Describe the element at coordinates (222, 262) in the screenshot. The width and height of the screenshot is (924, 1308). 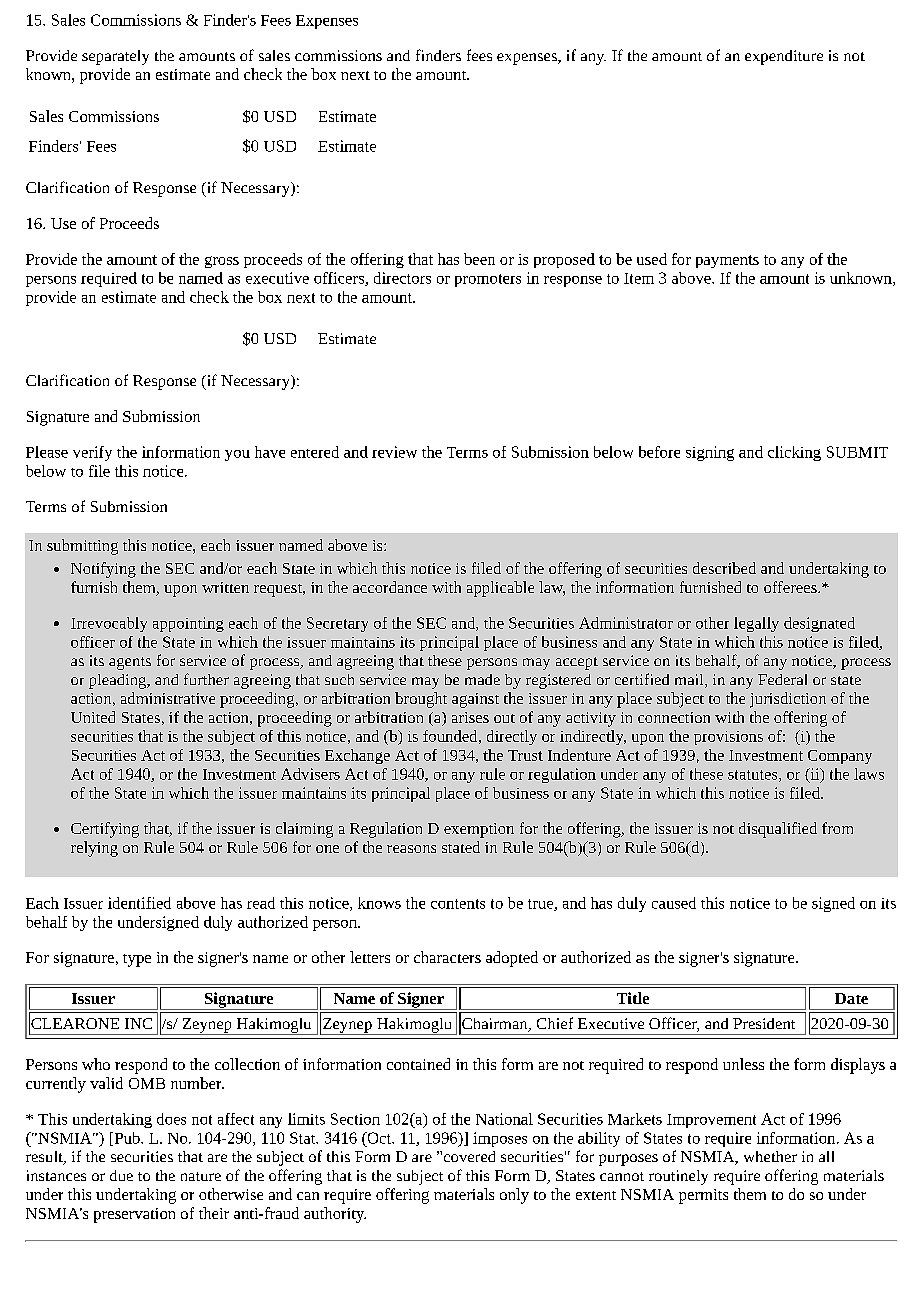
I see `gross` at that location.
